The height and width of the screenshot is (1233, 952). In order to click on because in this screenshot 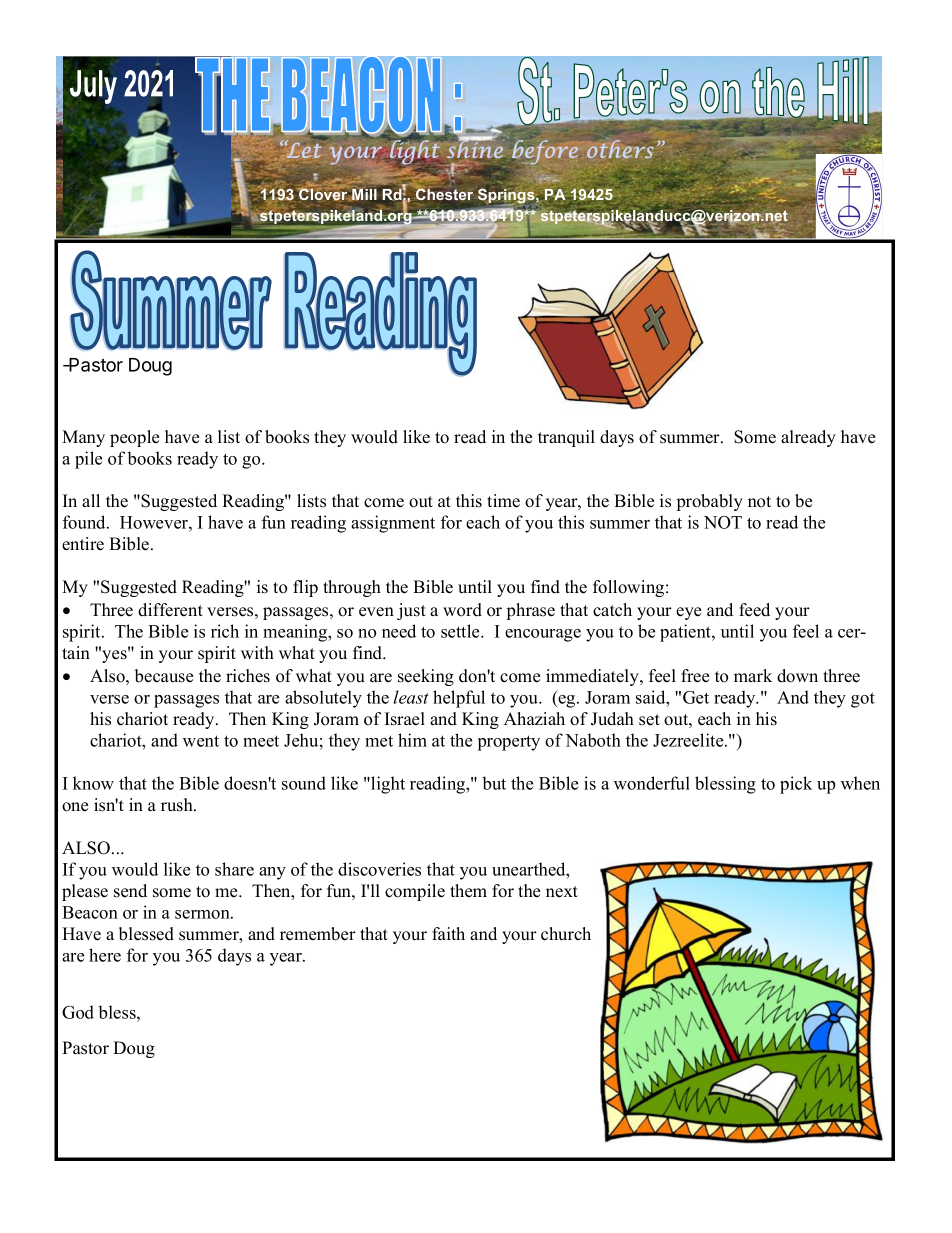, I will do `click(164, 676)`.
